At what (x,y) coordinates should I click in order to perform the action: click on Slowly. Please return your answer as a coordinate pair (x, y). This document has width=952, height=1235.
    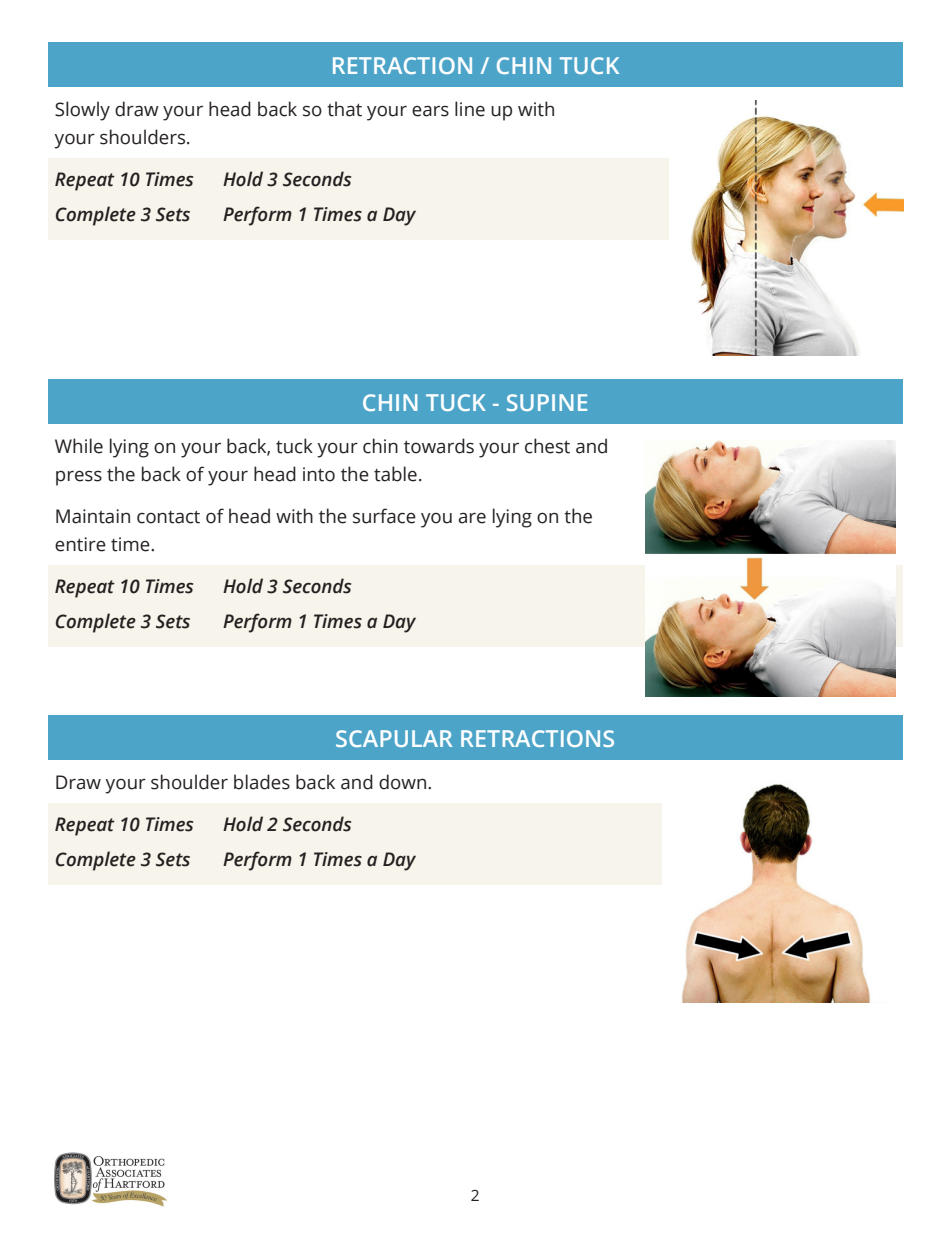
    Looking at the image, I should click on (82, 111).
